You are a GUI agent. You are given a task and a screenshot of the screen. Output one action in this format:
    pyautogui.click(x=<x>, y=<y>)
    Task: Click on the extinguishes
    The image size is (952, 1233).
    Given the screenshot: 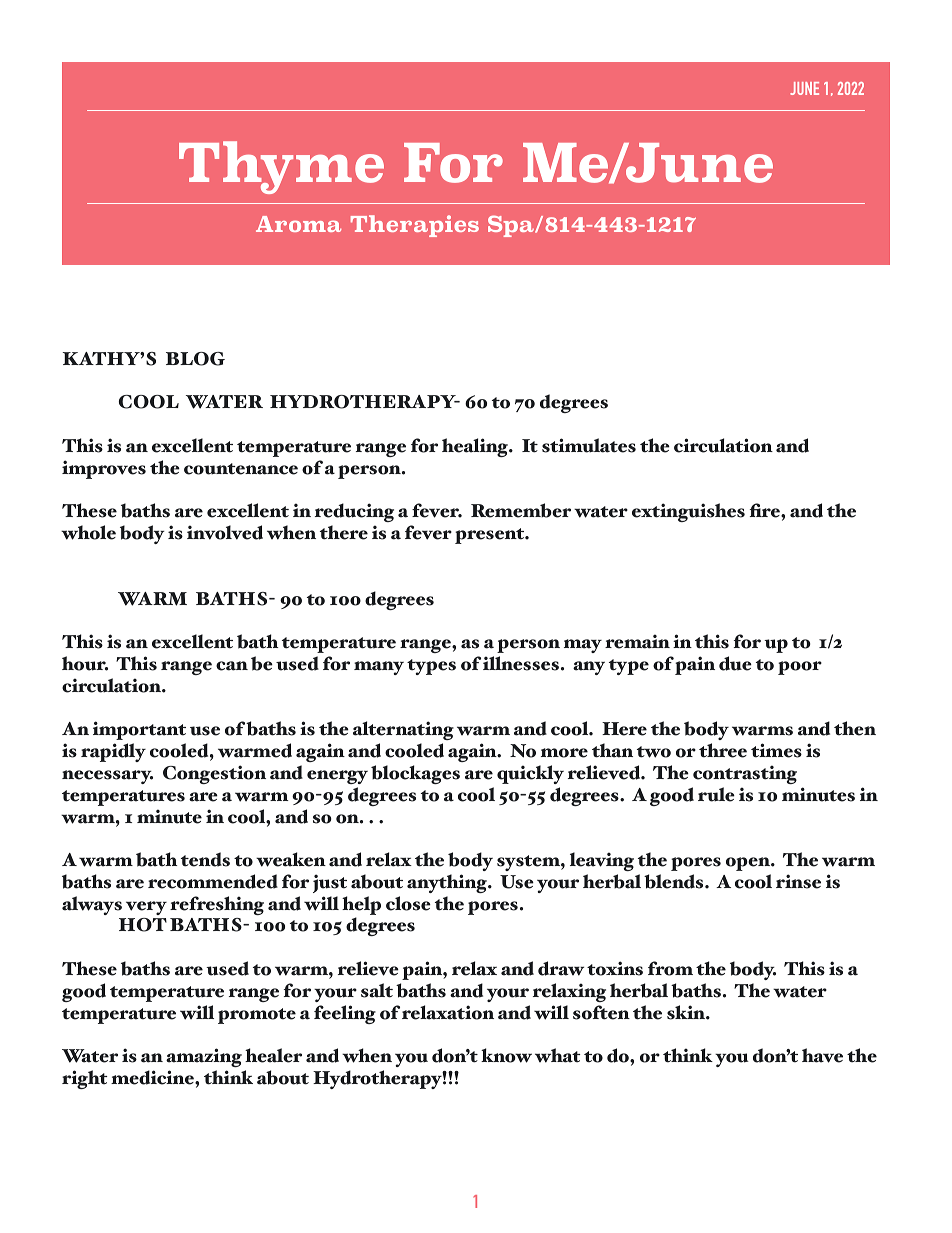 What is the action you would take?
    pyautogui.click(x=688, y=512)
